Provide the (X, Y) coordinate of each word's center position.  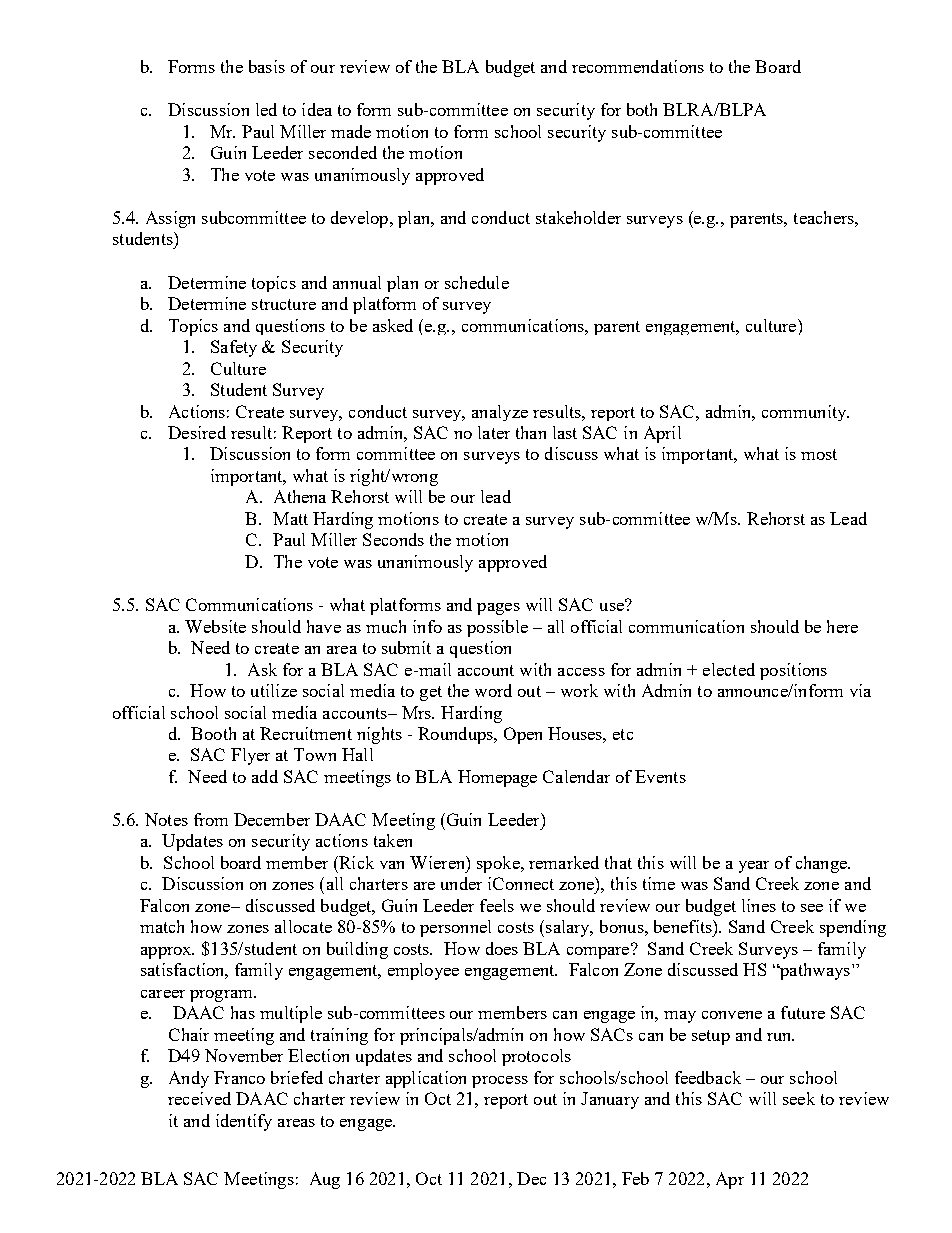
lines (759, 905)
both (642, 109)
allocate (303, 926)
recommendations (638, 66)
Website (215, 626)
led (266, 109)
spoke (499, 864)
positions (793, 671)
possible (497, 628)
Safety (234, 348)
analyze (500, 413)
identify (244, 1122)
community (805, 413)
